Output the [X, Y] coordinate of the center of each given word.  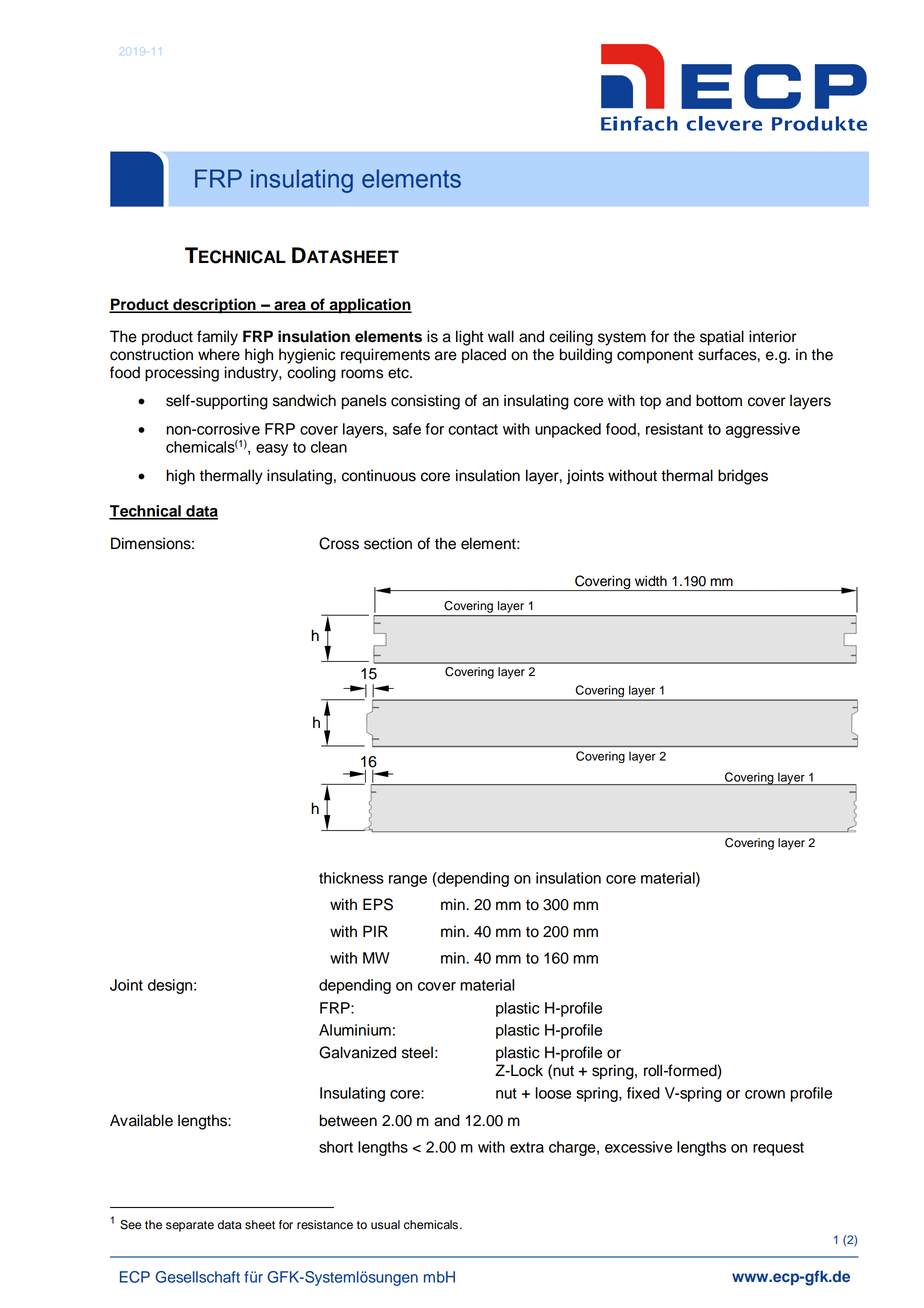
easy [272, 450]
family [217, 338]
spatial [722, 338]
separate [190, 1226]
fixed [643, 1093]
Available [141, 1120]
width [651, 581]
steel [417, 1052]
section [388, 543]
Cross [339, 543]
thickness [351, 878]
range [408, 881]
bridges [743, 477]
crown [765, 1094]
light [470, 338]
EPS [378, 904]
